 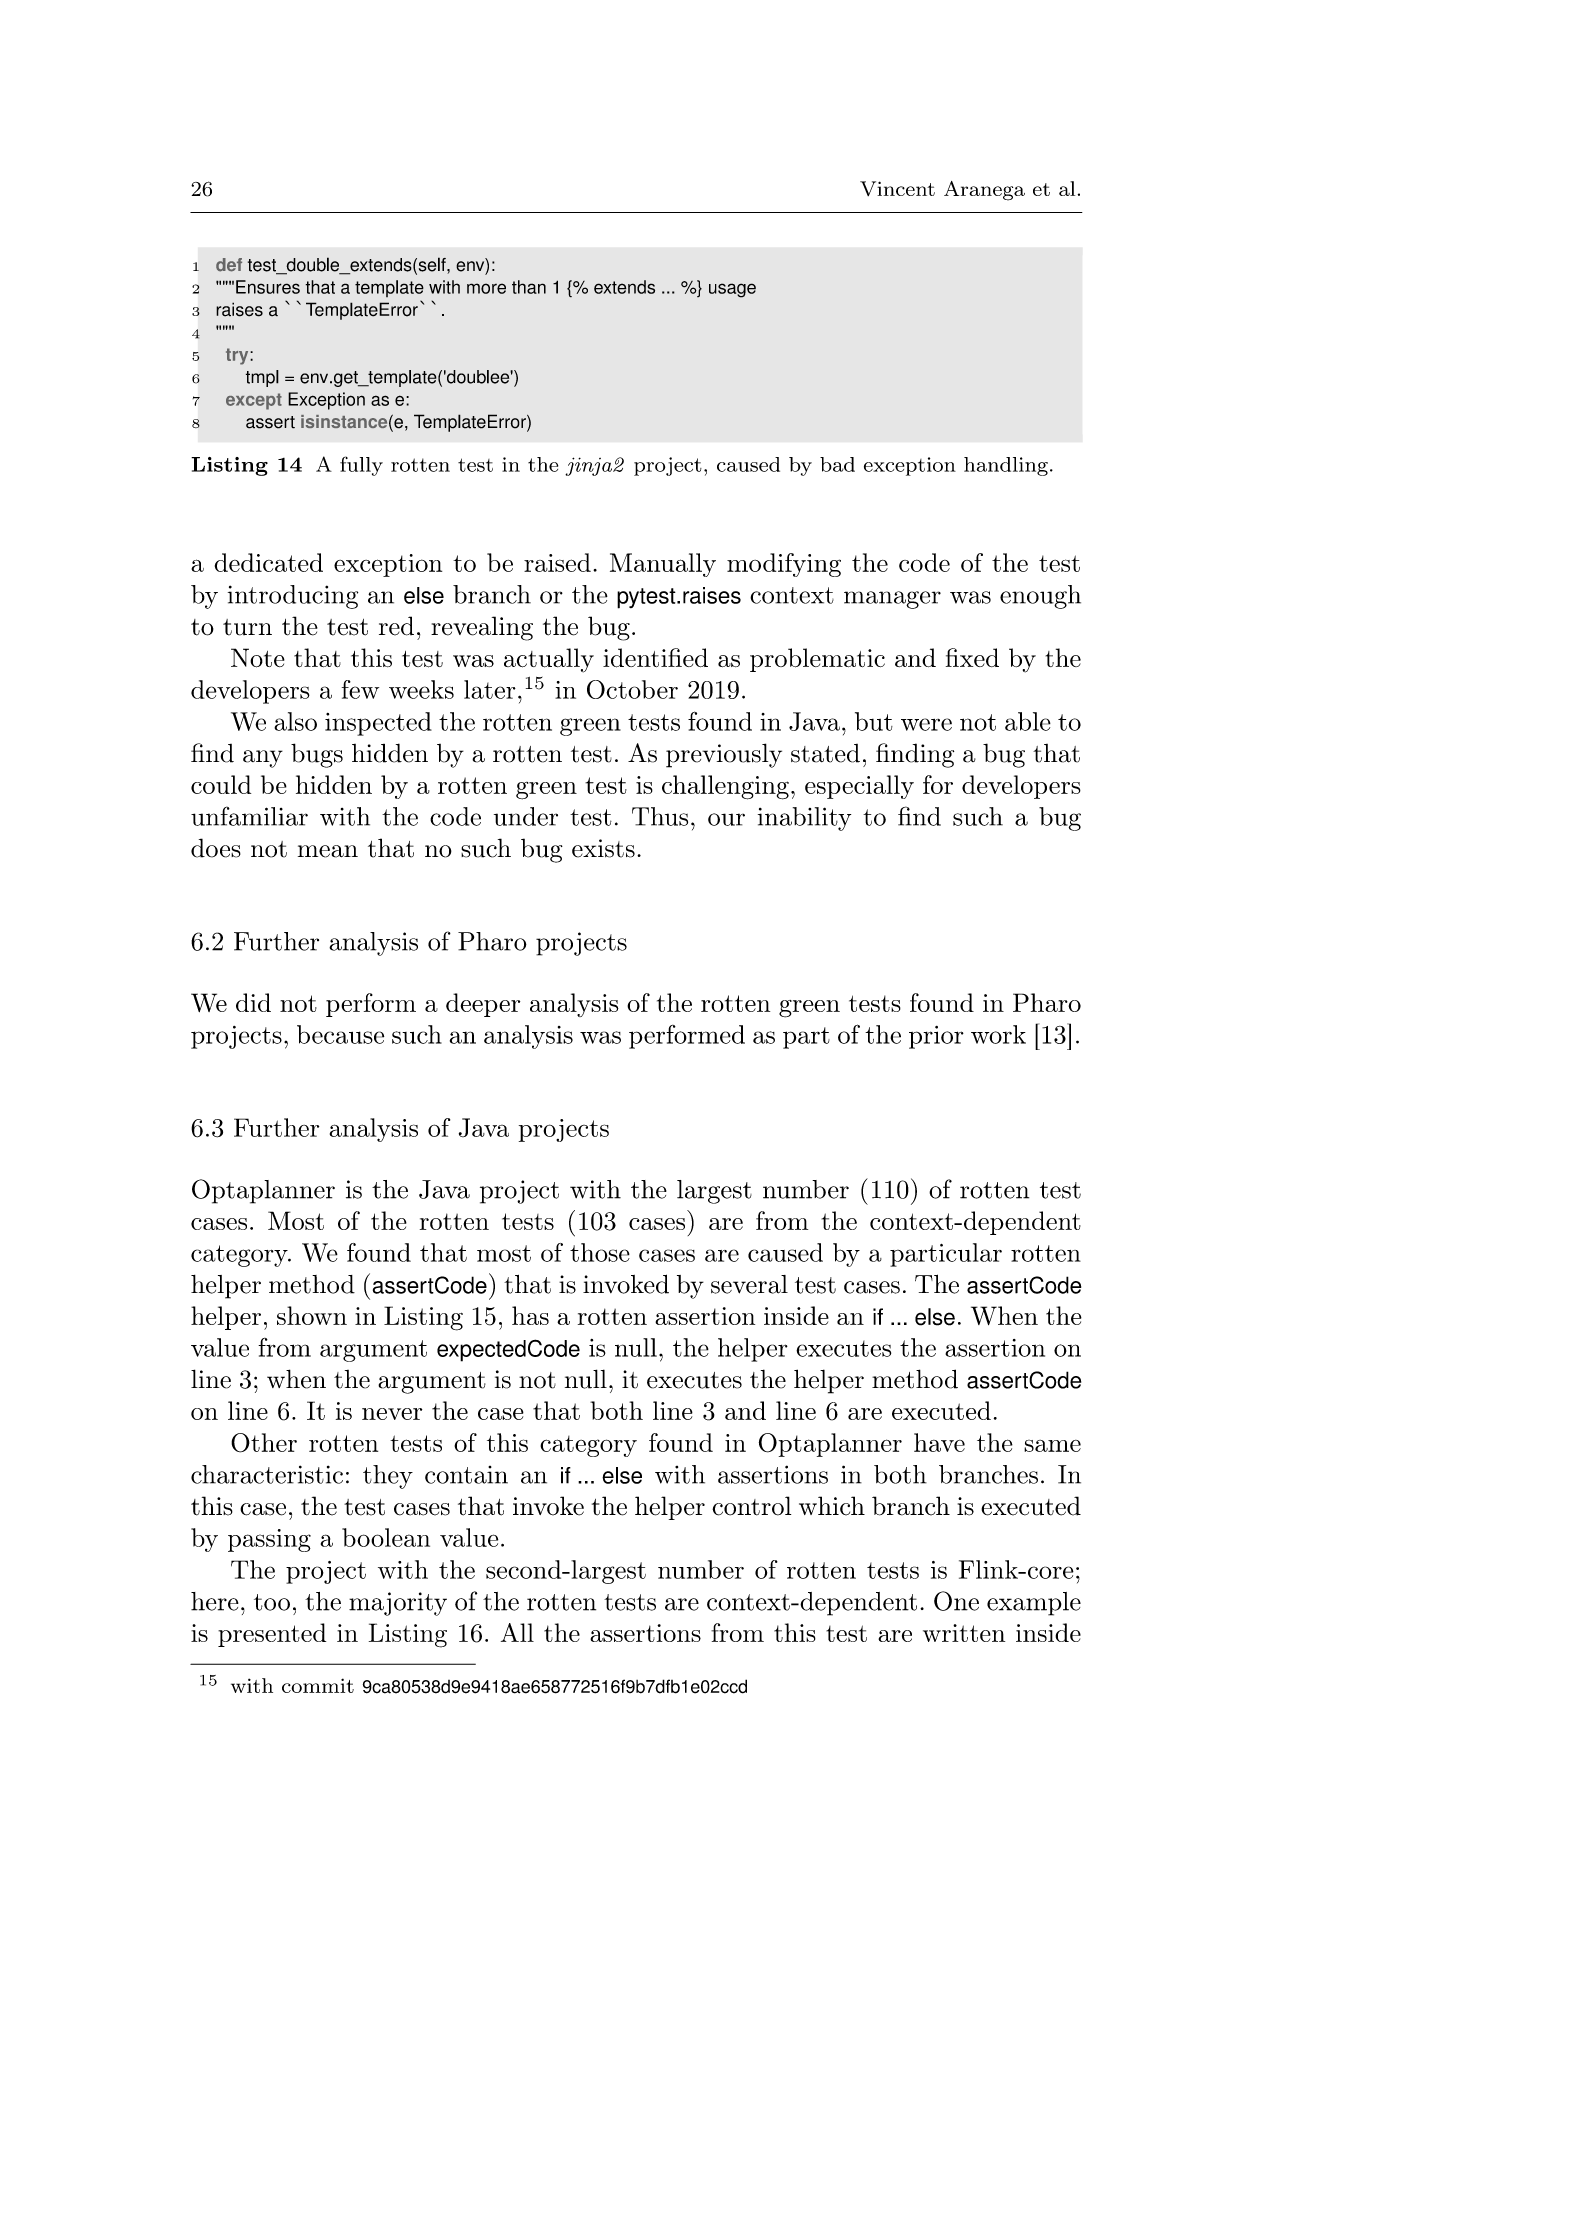 What do you see at coordinates (751, 1506) in the image?
I see `control` at bounding box center [751, 1506].
